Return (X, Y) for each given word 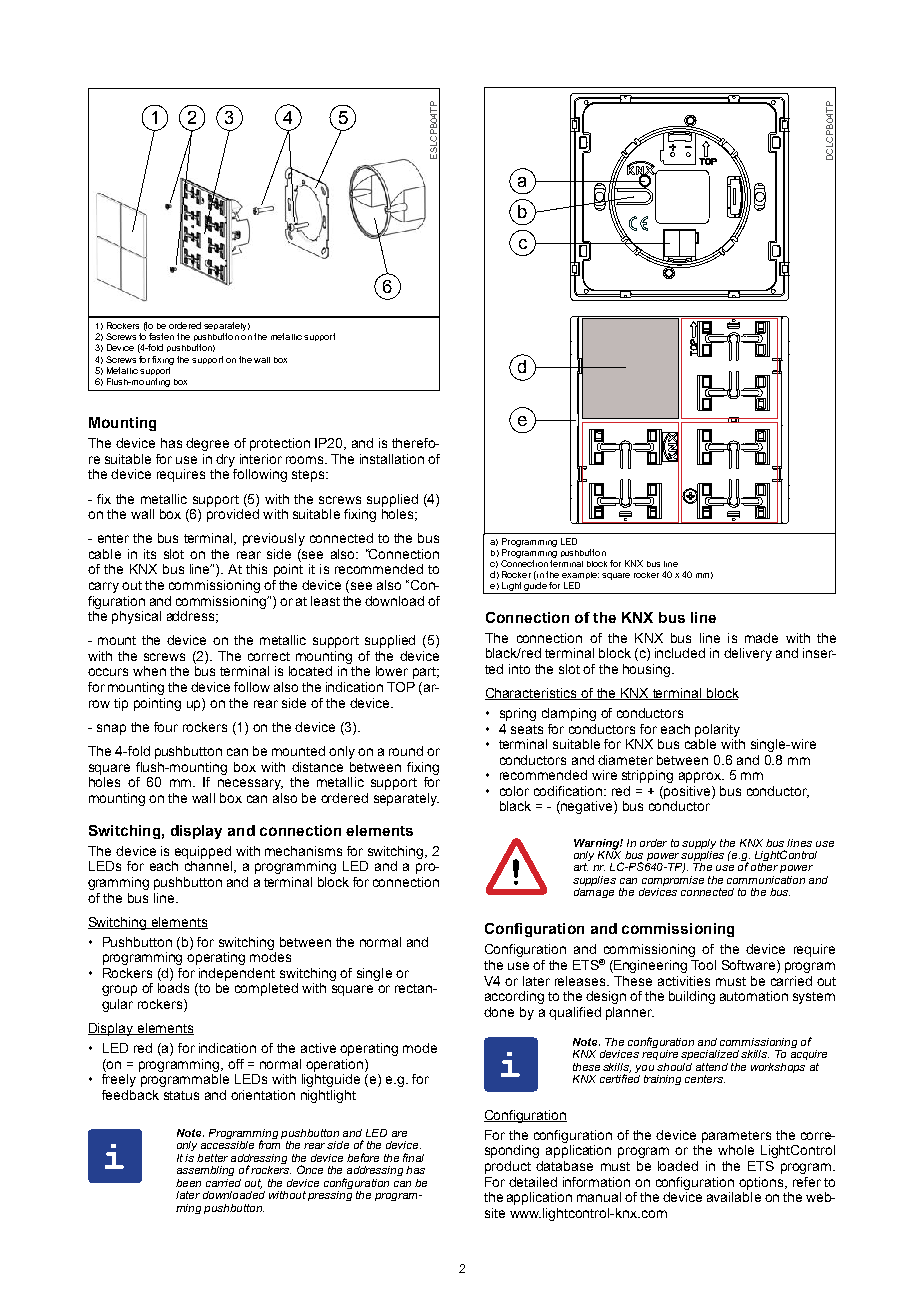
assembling (205, 1171)
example (580, 575)
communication (766, 880)
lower (392, 671)
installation (392, 459)
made (761, 638)
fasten (161, 336)
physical (136, 617)
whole (736, 1150)
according (514, 997)
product (508, 1167)
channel (208, 866)
